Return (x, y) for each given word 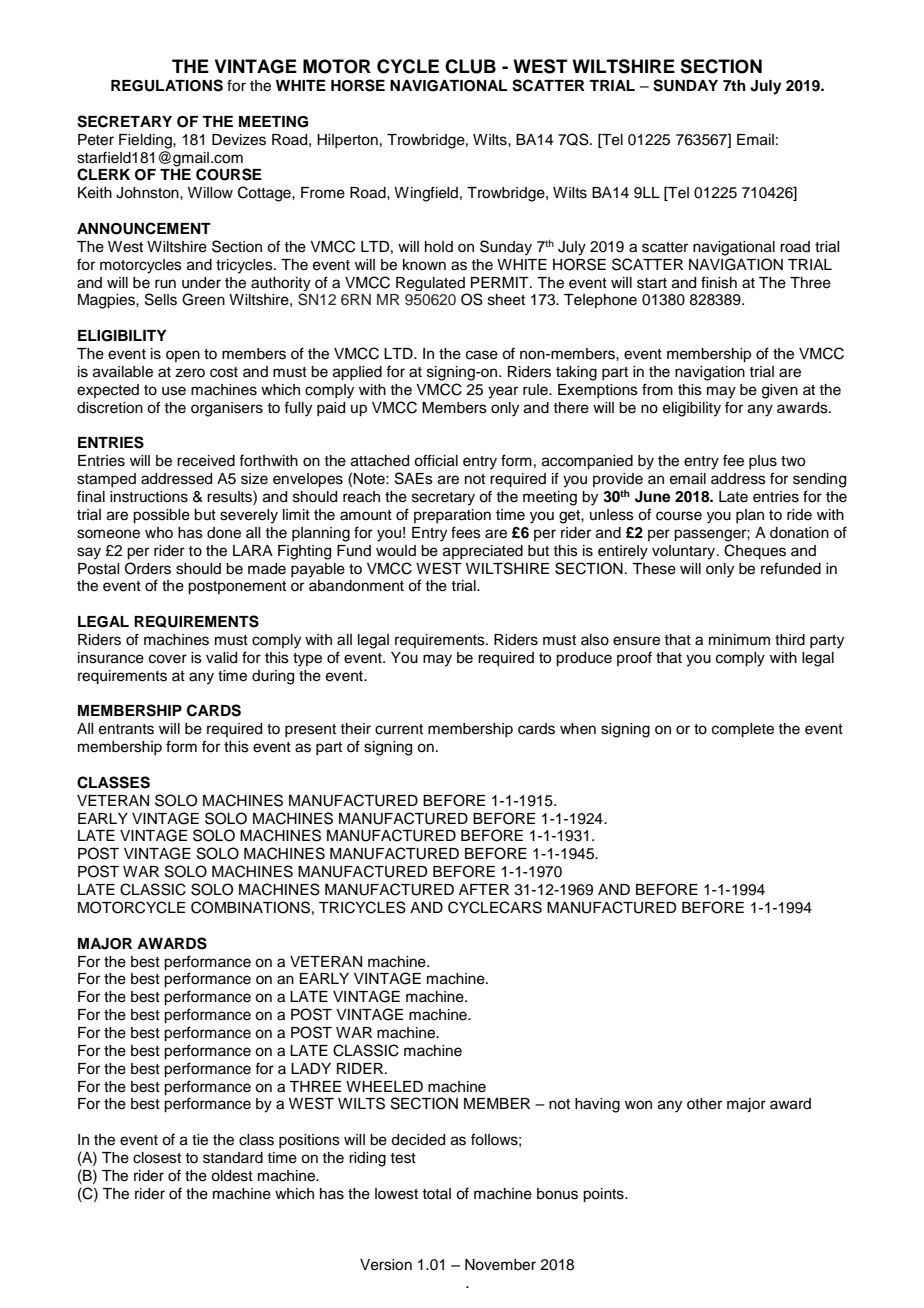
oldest (232, 1176)
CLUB (470, 66)
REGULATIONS (167, 85)
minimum (739, 640)
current (399, 729)
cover (168, 659)
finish (719, 282)
